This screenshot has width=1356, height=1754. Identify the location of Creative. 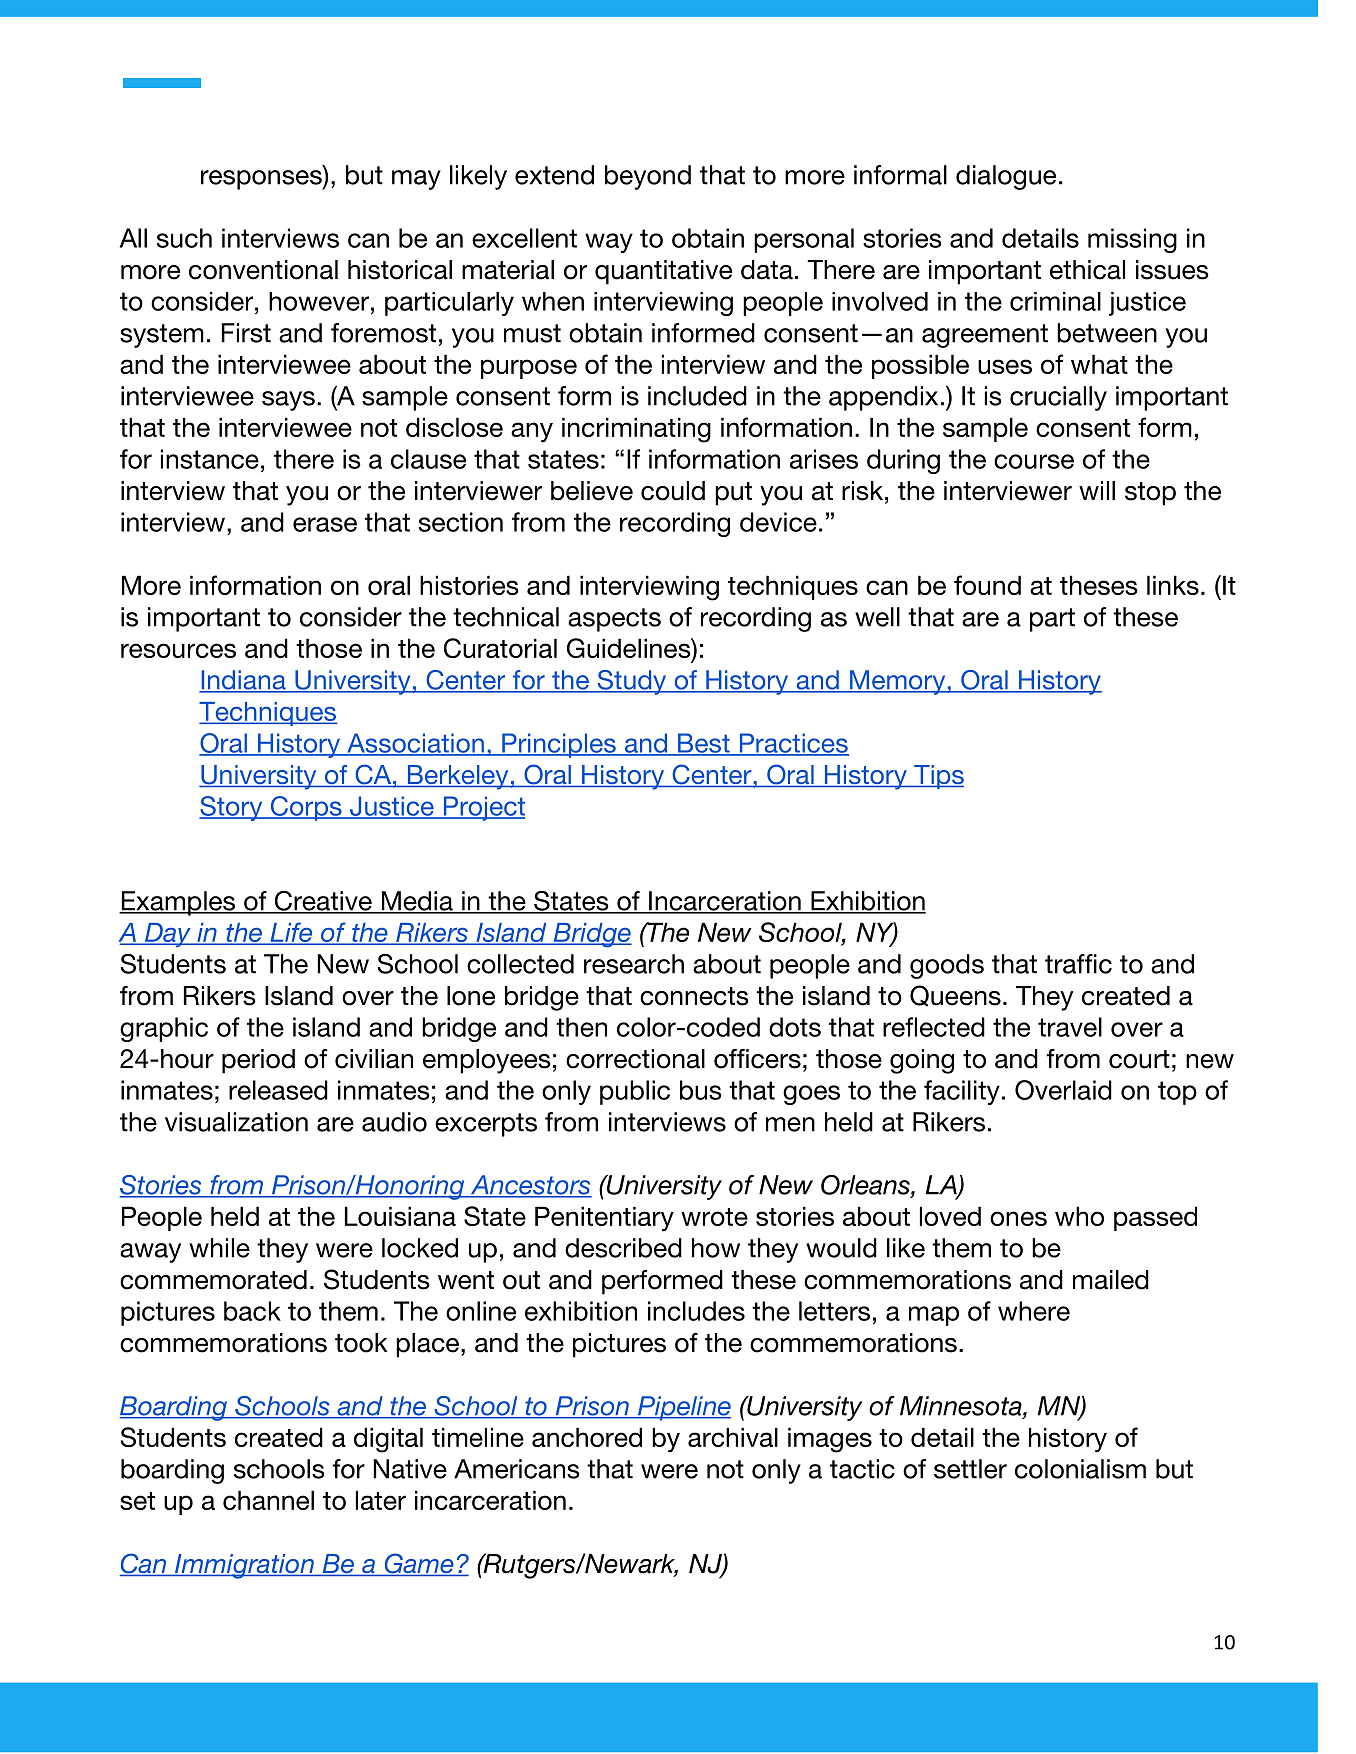
(323, 902).
